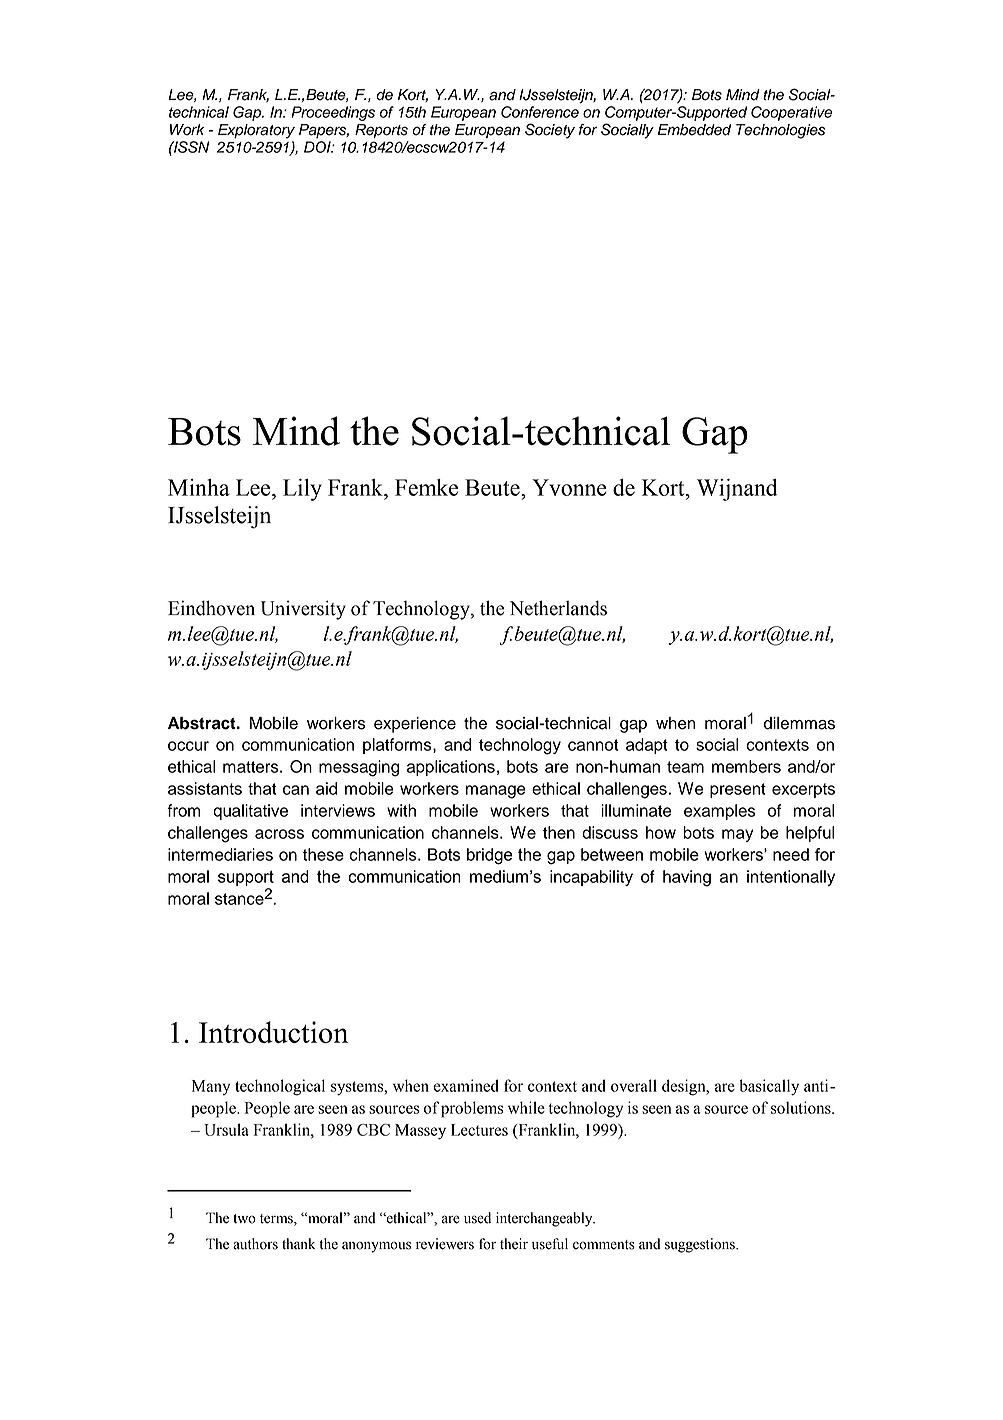 The width and height of the screenshot is (1003, 1420). Describe the element at coordinates (569, 487) in the screenshot. I see `Yvonne` at that location.
